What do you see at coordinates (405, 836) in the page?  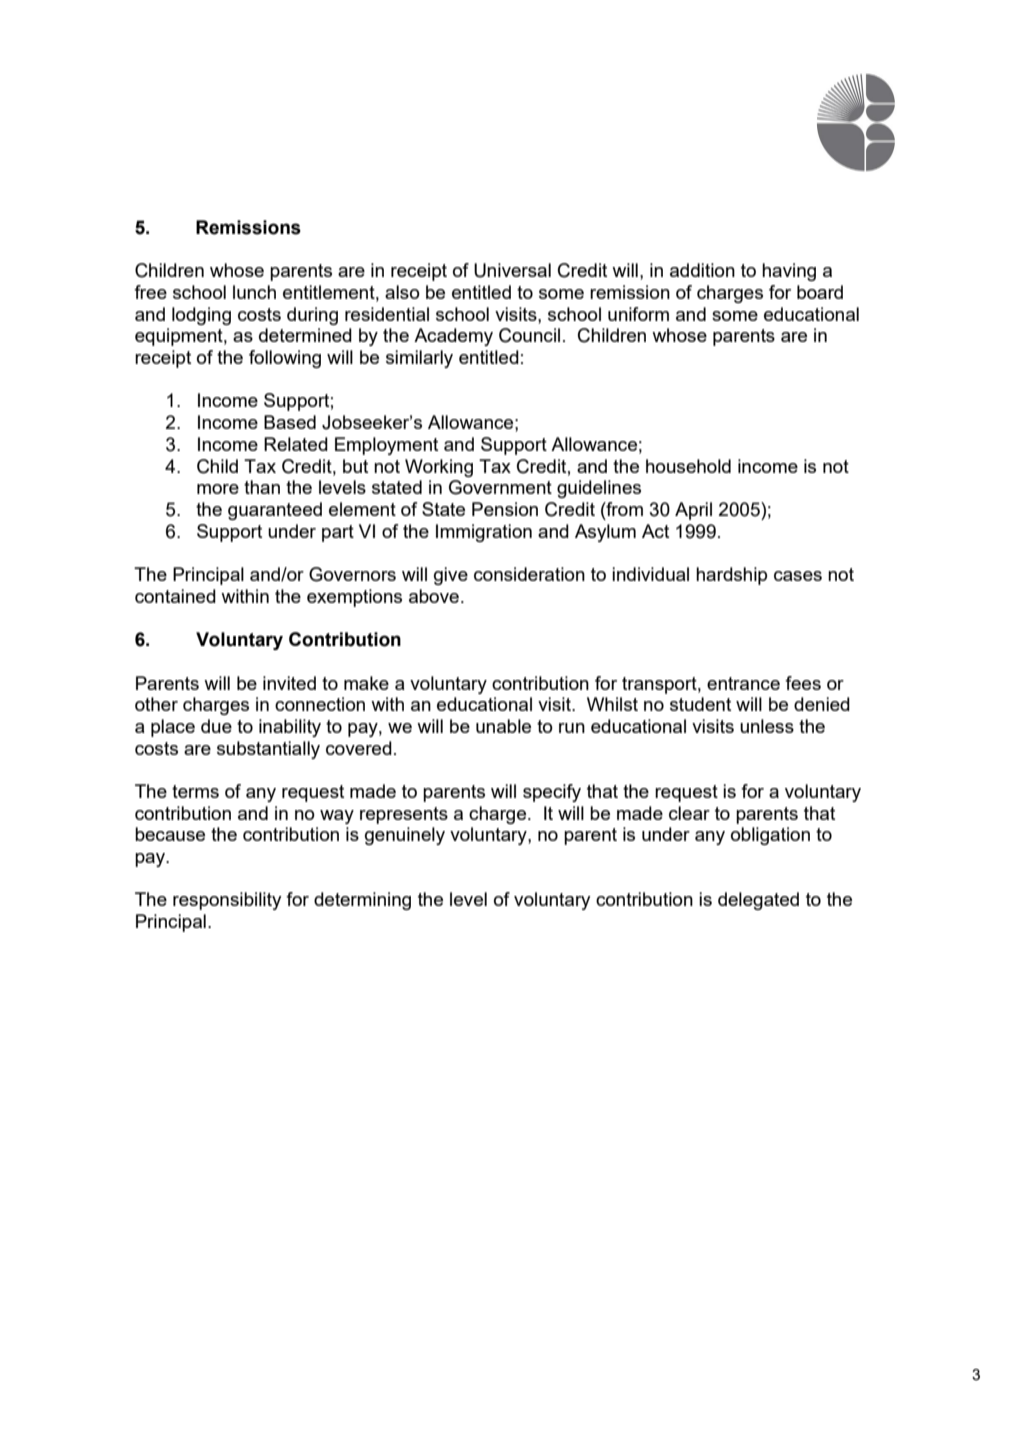 I see `genuinely` at bounding box center [405, 836].
